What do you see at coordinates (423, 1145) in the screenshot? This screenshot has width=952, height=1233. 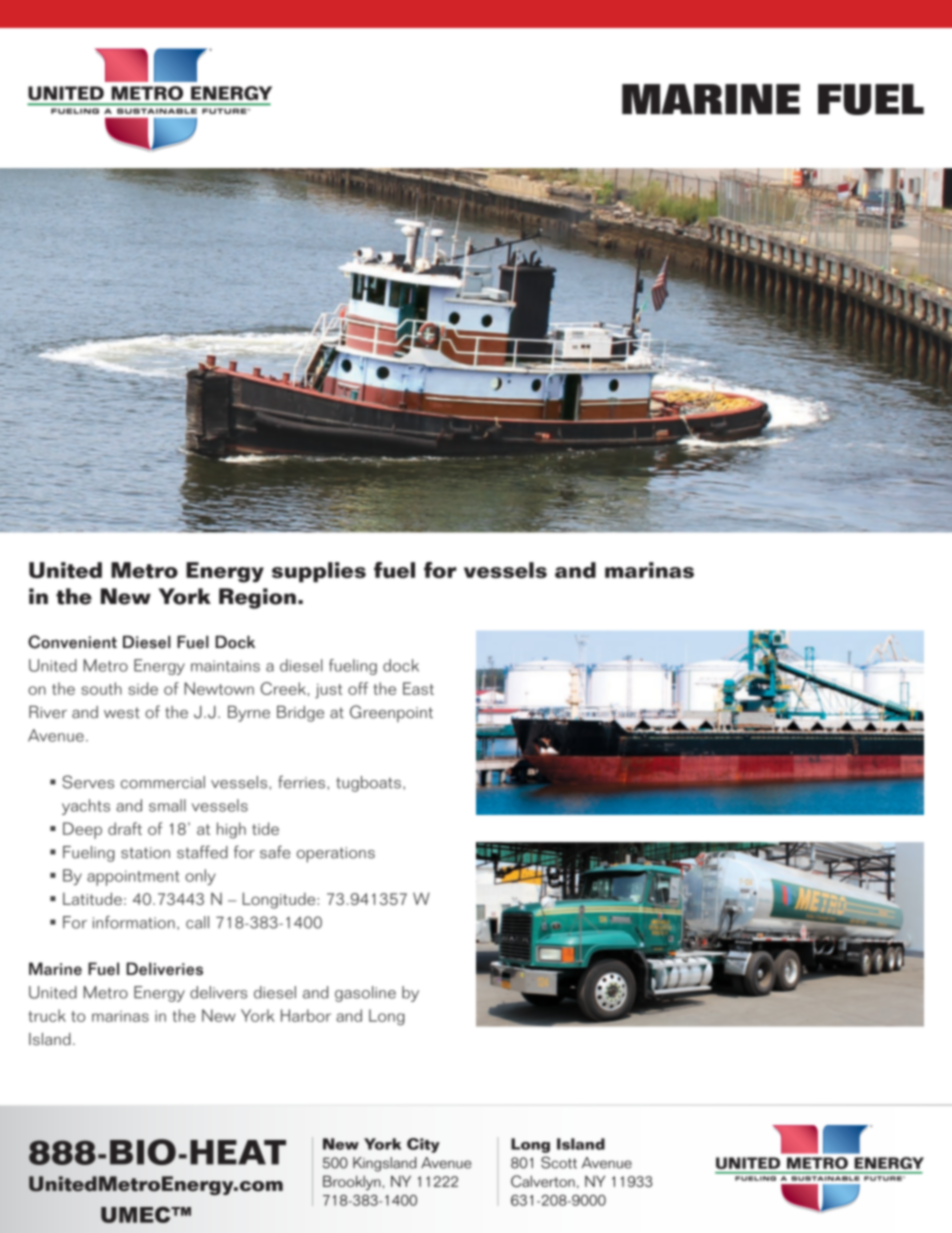 I see `City` at bounding box center [423, 1145].
